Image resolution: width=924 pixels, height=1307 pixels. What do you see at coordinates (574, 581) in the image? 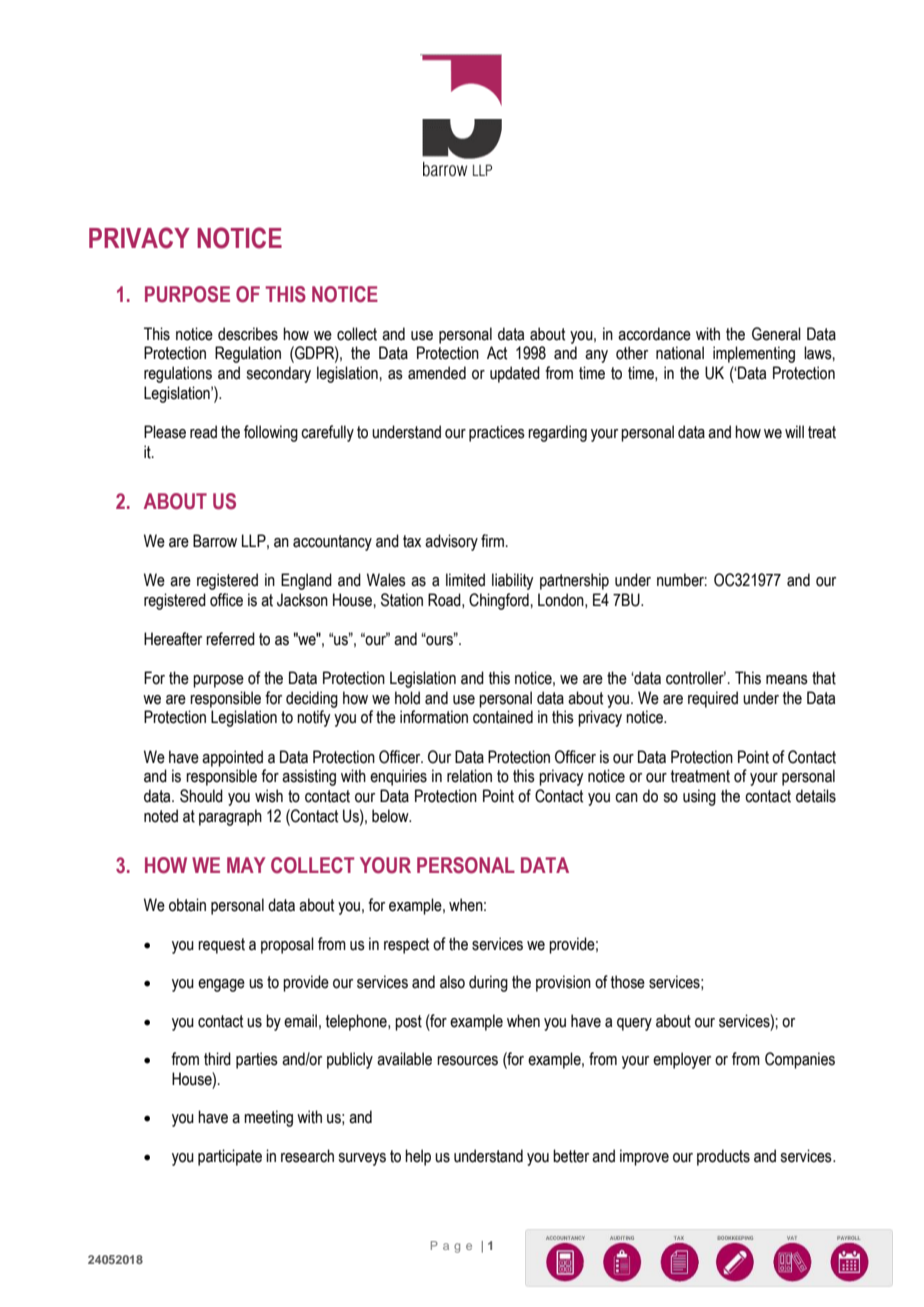
I see `partnership` at bounding box center [574, 581].
